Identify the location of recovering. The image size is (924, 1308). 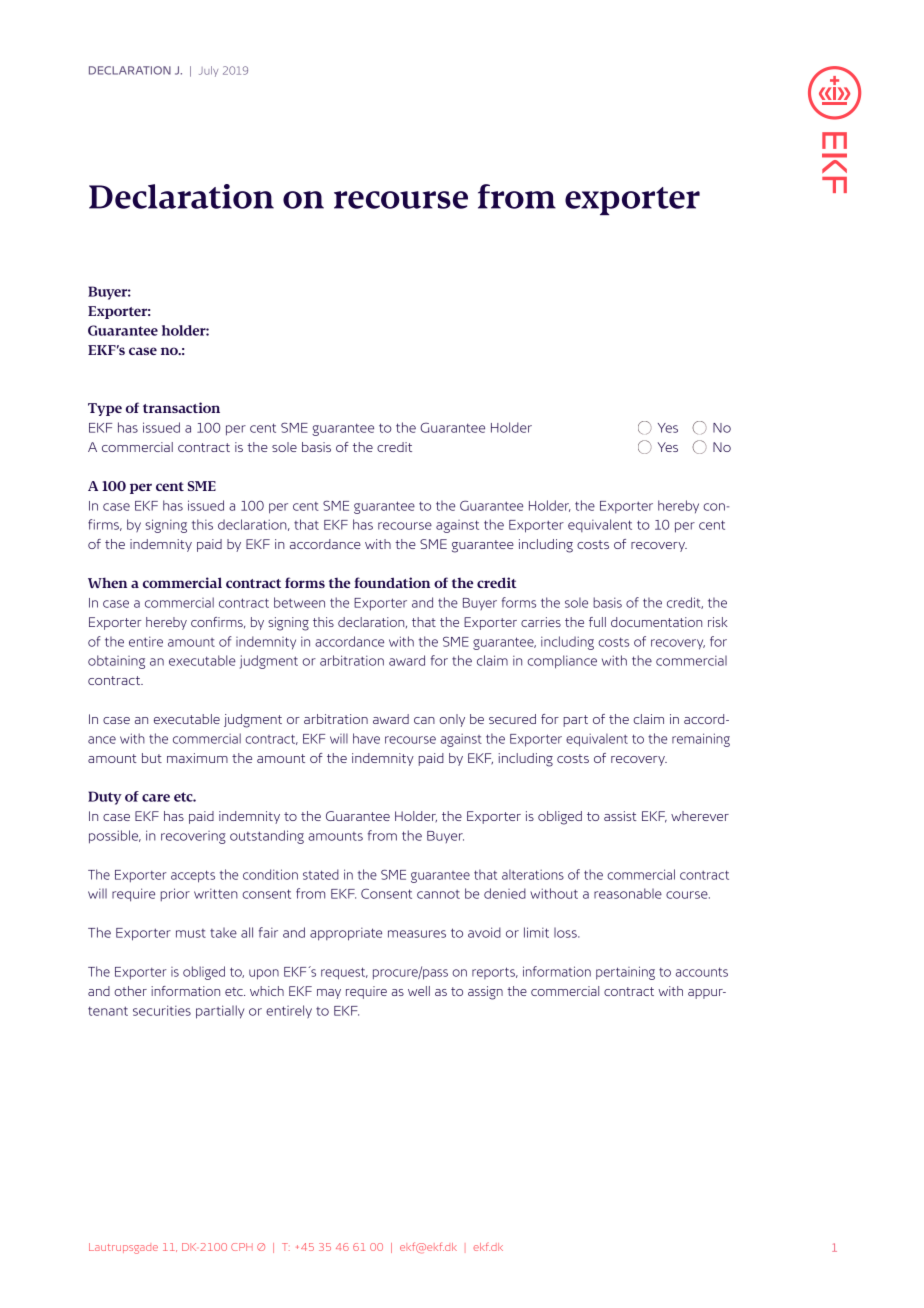
(193, 837).
